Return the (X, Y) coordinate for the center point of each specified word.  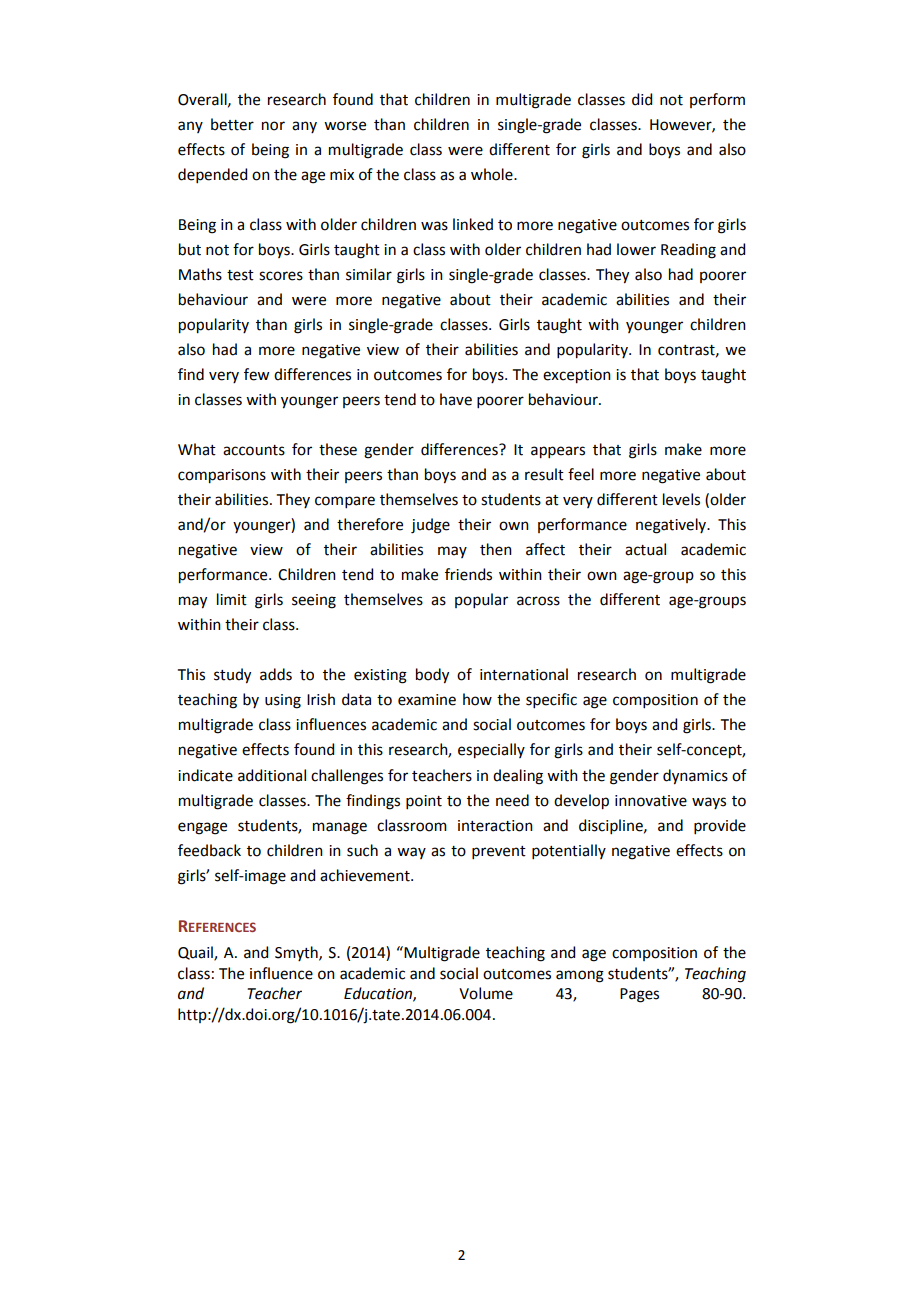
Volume (486, 993)
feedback (209, 850)
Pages (639, 995)
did (642, 99)
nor (273, 126)
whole (493, 174)
